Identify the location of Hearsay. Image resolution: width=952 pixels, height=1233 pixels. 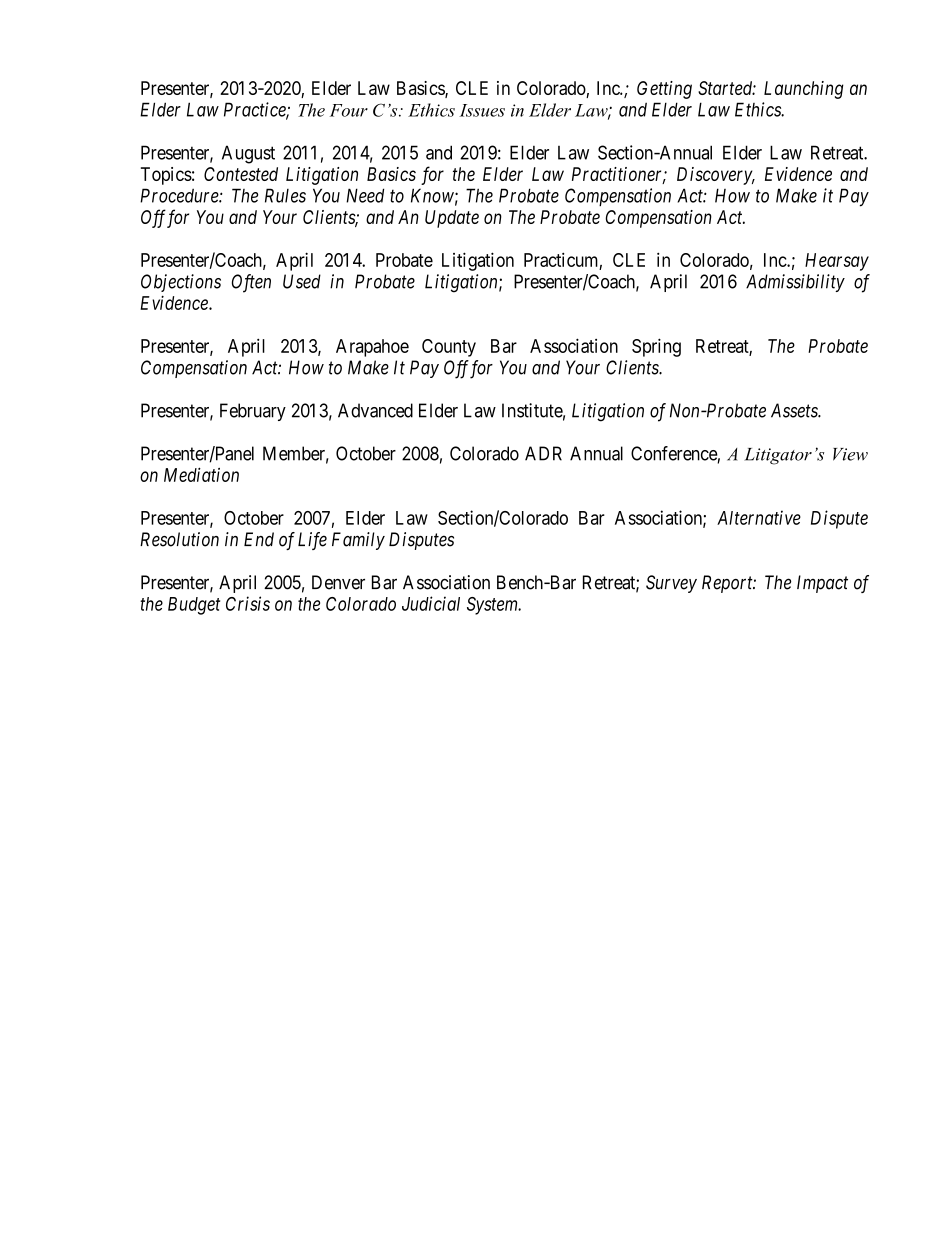
(837, 262).
